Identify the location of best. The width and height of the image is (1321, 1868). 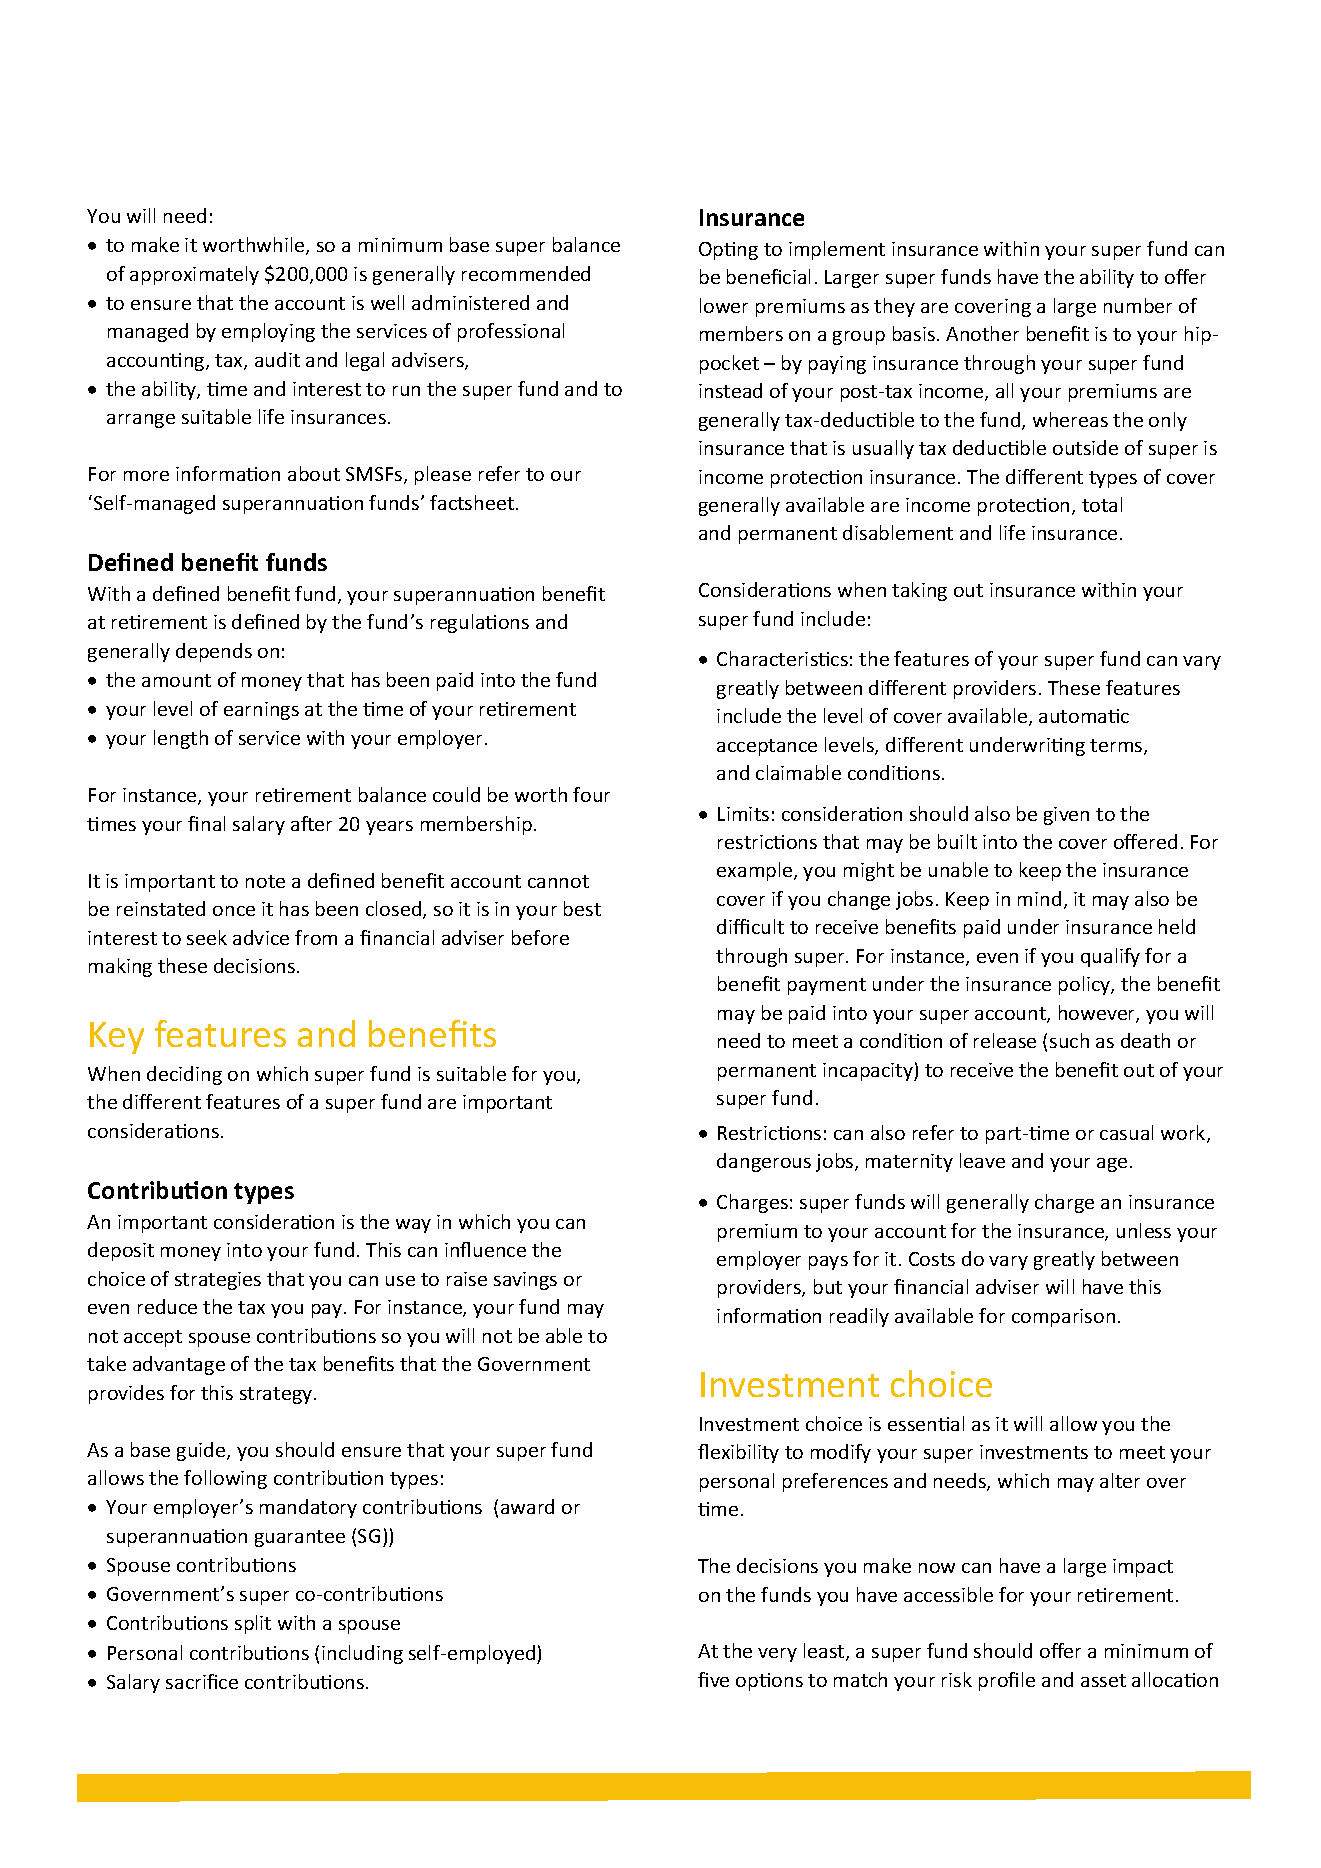
(582, 908).
